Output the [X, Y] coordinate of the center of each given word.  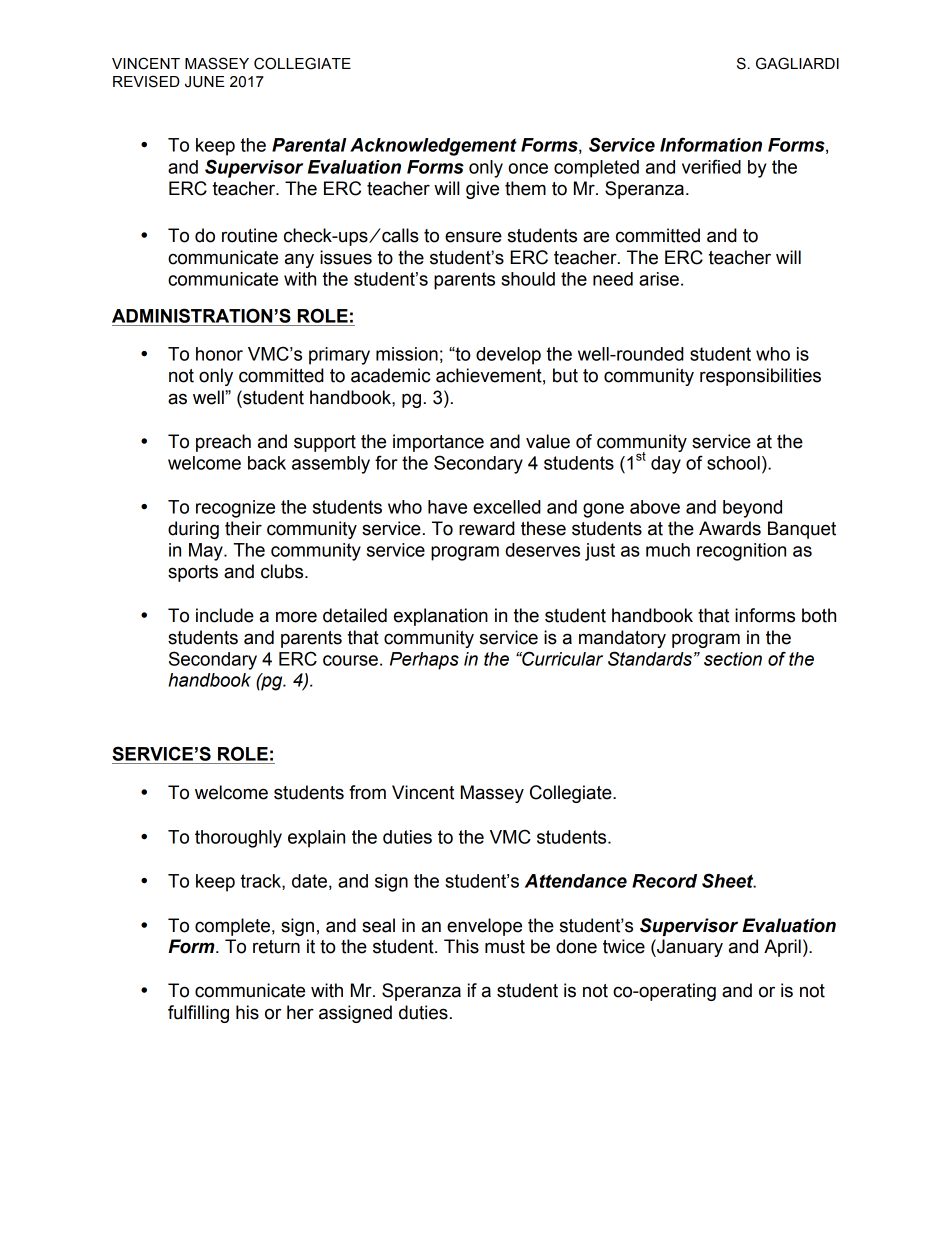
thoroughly [238, 839]
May [207, 552]
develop [508, 356]
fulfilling [198, 1014]
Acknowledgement [433, 147]
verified [711, 166]
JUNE [205, 82]
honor [219, 354]
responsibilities [760, 377]
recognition [741, 552]
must [505, 947]
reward [487, 528]
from [367, 792]
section [733, 659]
